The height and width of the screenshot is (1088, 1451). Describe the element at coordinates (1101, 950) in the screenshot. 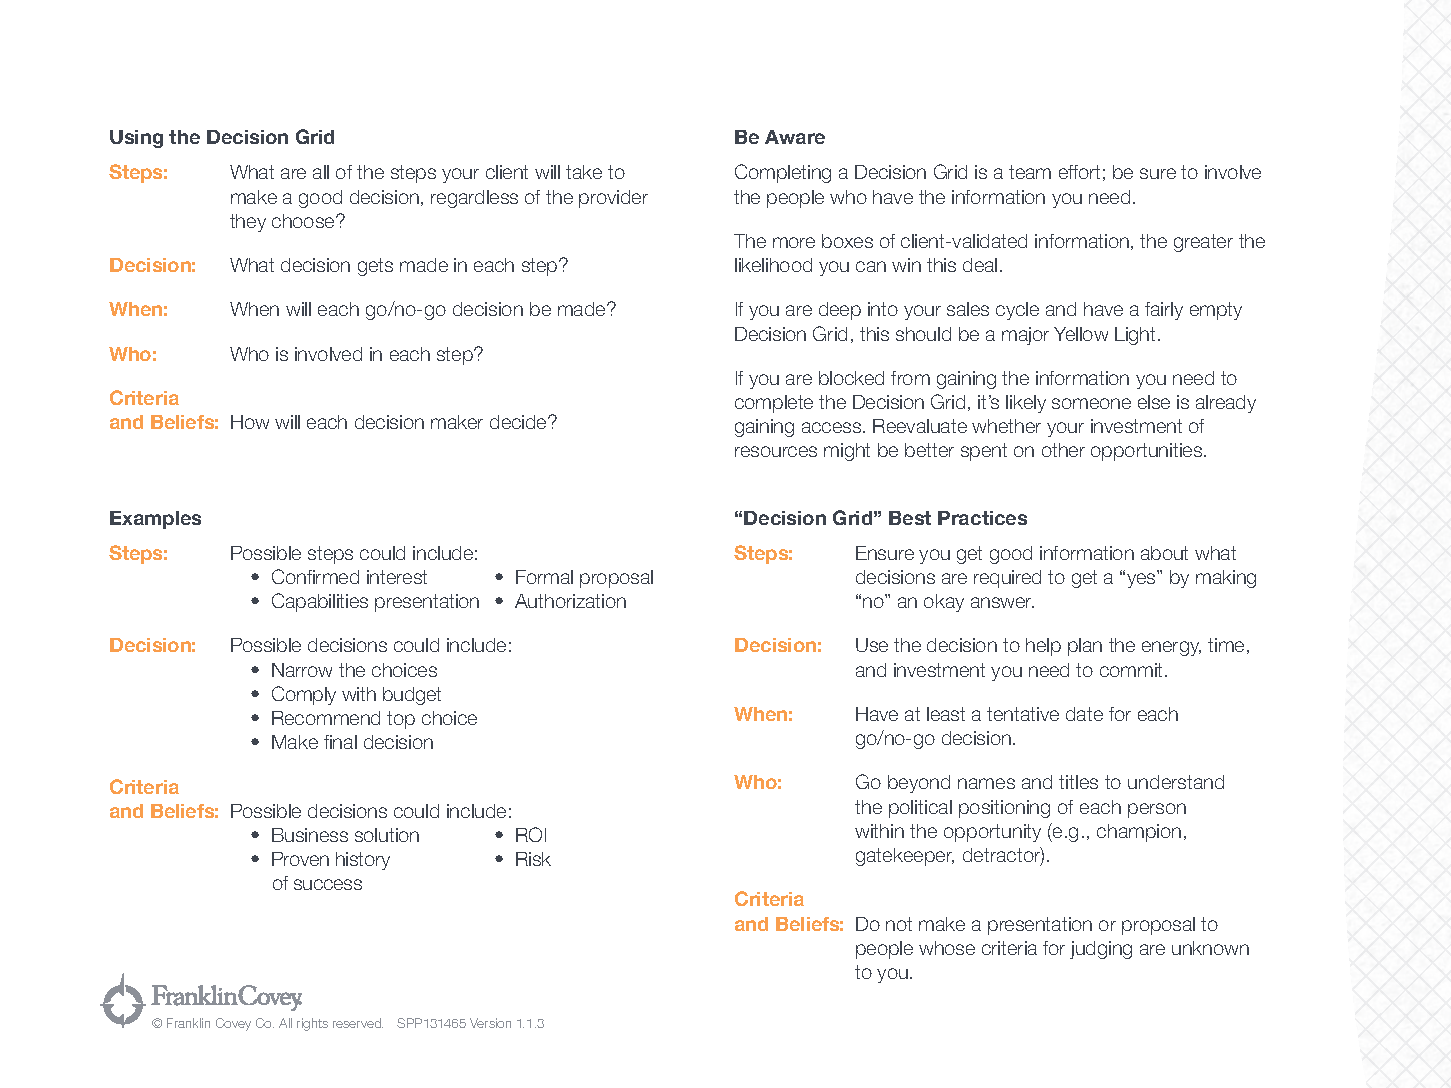

I see `judging` at that location.
